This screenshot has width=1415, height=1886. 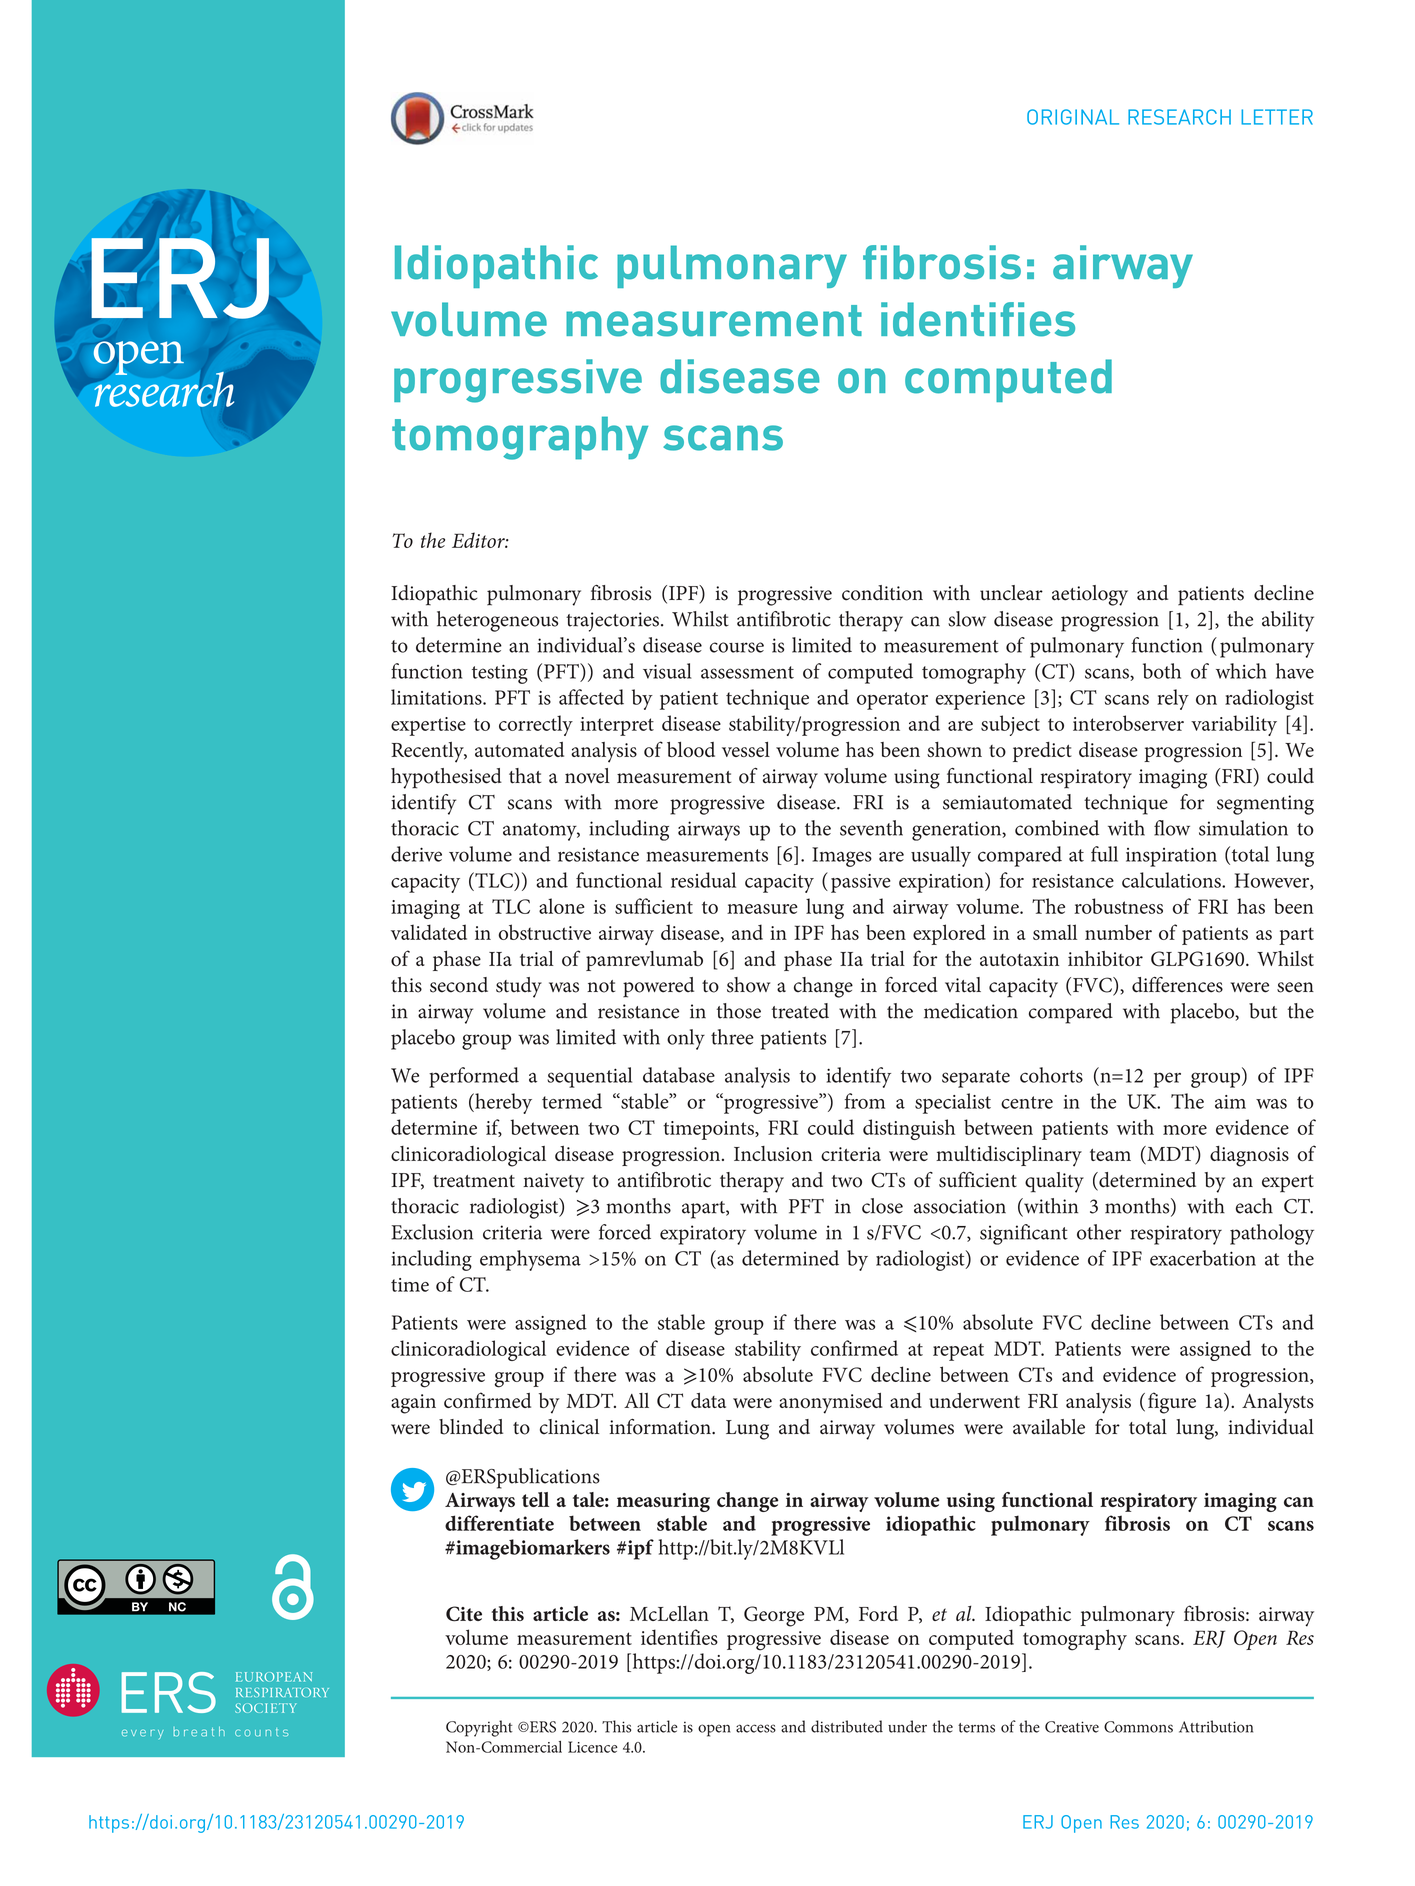 What do you see at coordinates (1177, 985) in the screenshot?
I see `differences` at bounding box center [1177, 985].
